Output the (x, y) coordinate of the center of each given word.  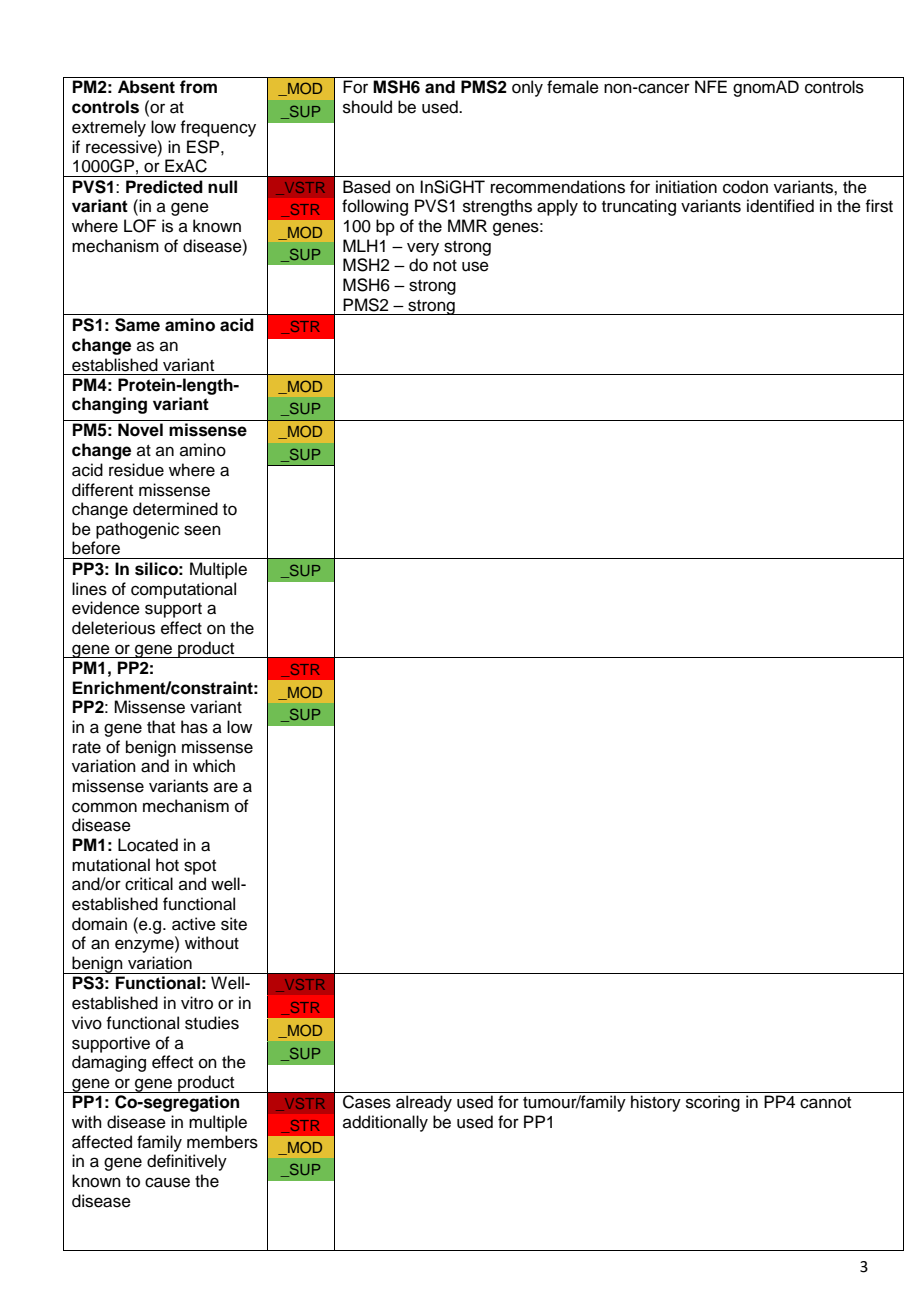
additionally (385, 1123)
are (226, 787)
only (527, 88)
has (194, 727)
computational (183, 590)
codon (745, 187)
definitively (187, 1162)
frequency (218, 128)
